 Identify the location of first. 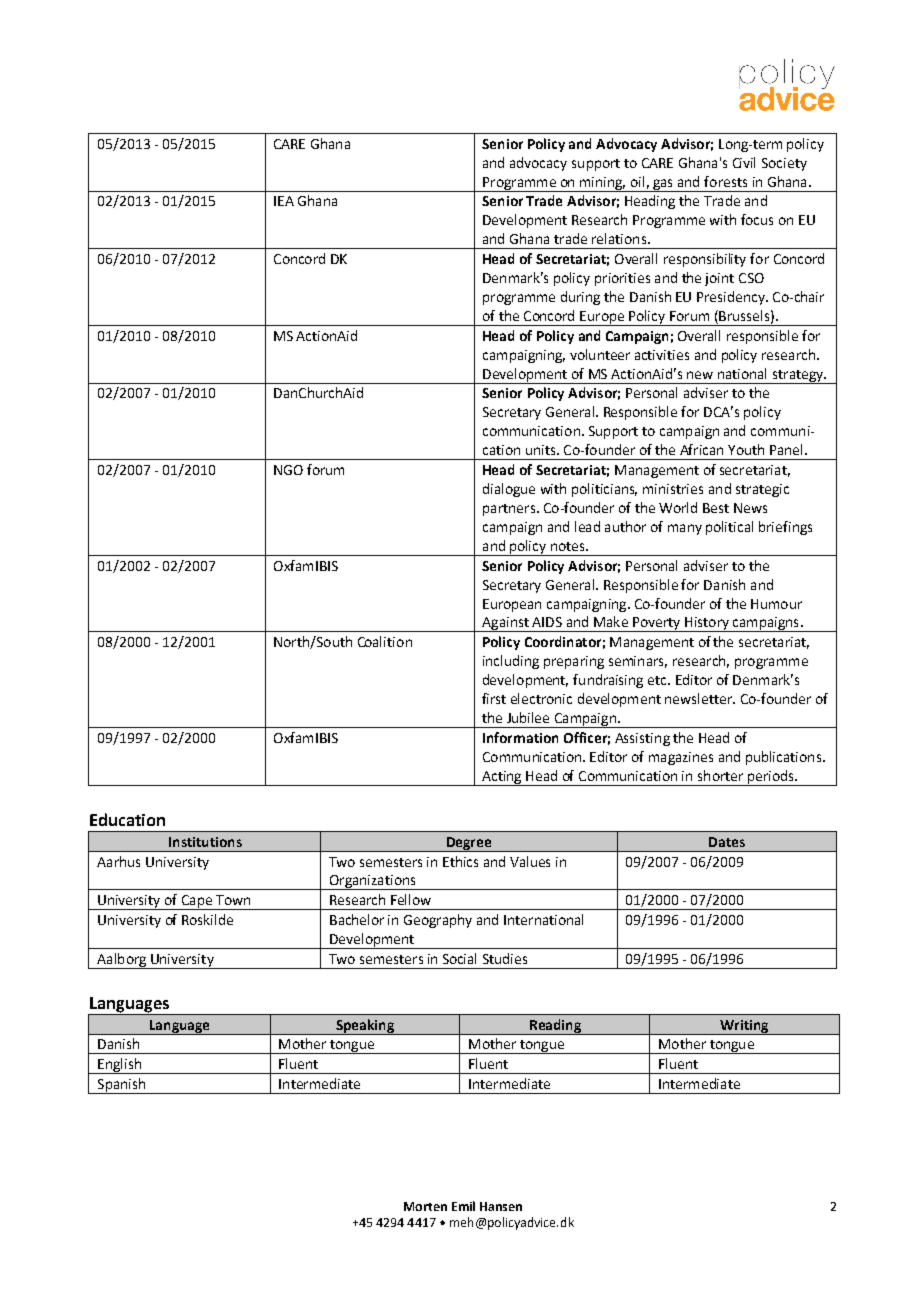
(494, 698).
